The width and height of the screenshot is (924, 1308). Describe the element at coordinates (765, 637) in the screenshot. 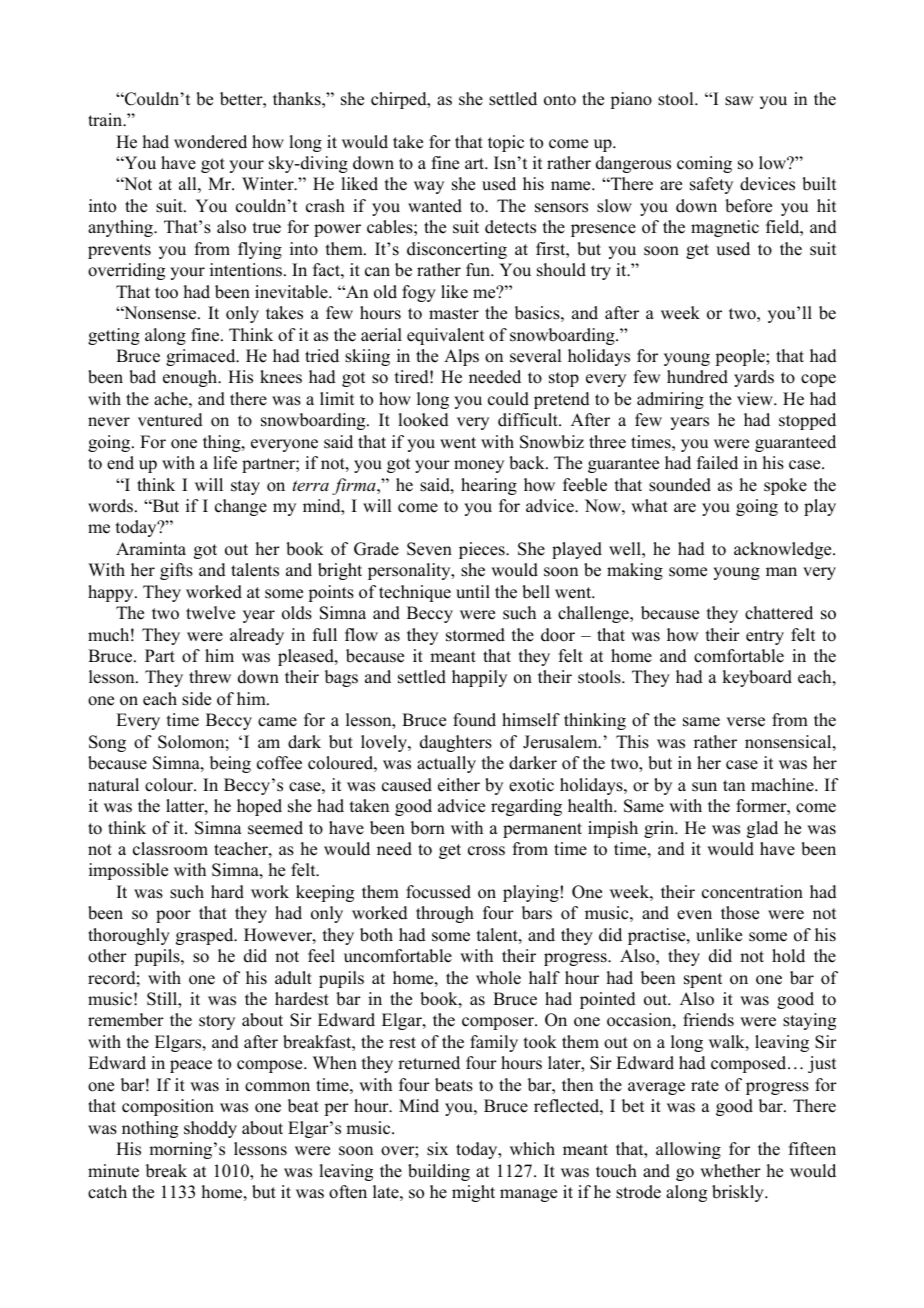

I see `entry` at that location.
